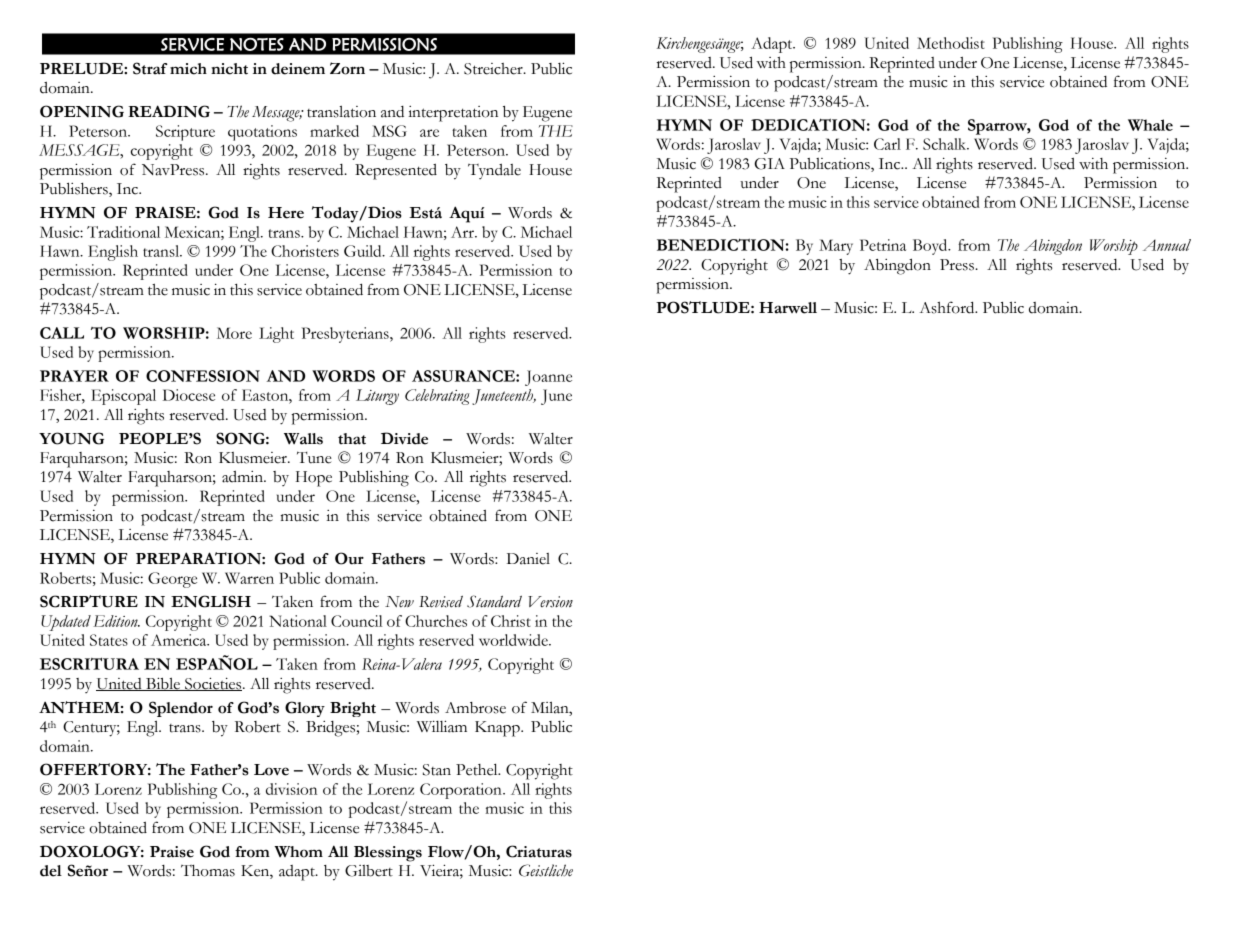 This screenshot has height=952, width=1233. I want to click on Ashford, so click(948, 307).
